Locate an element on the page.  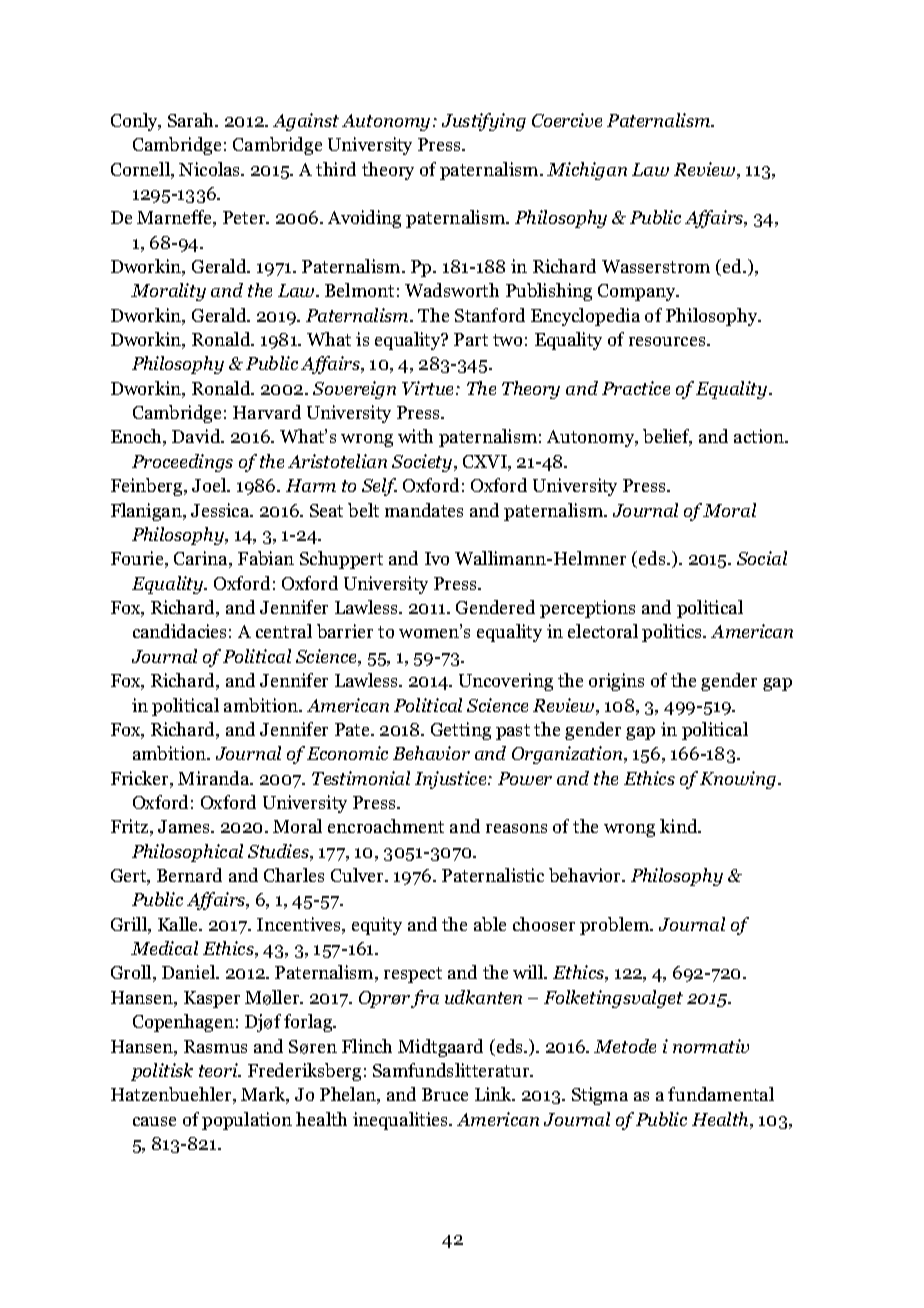
Bruce is located at coordinates (445, 1094).
